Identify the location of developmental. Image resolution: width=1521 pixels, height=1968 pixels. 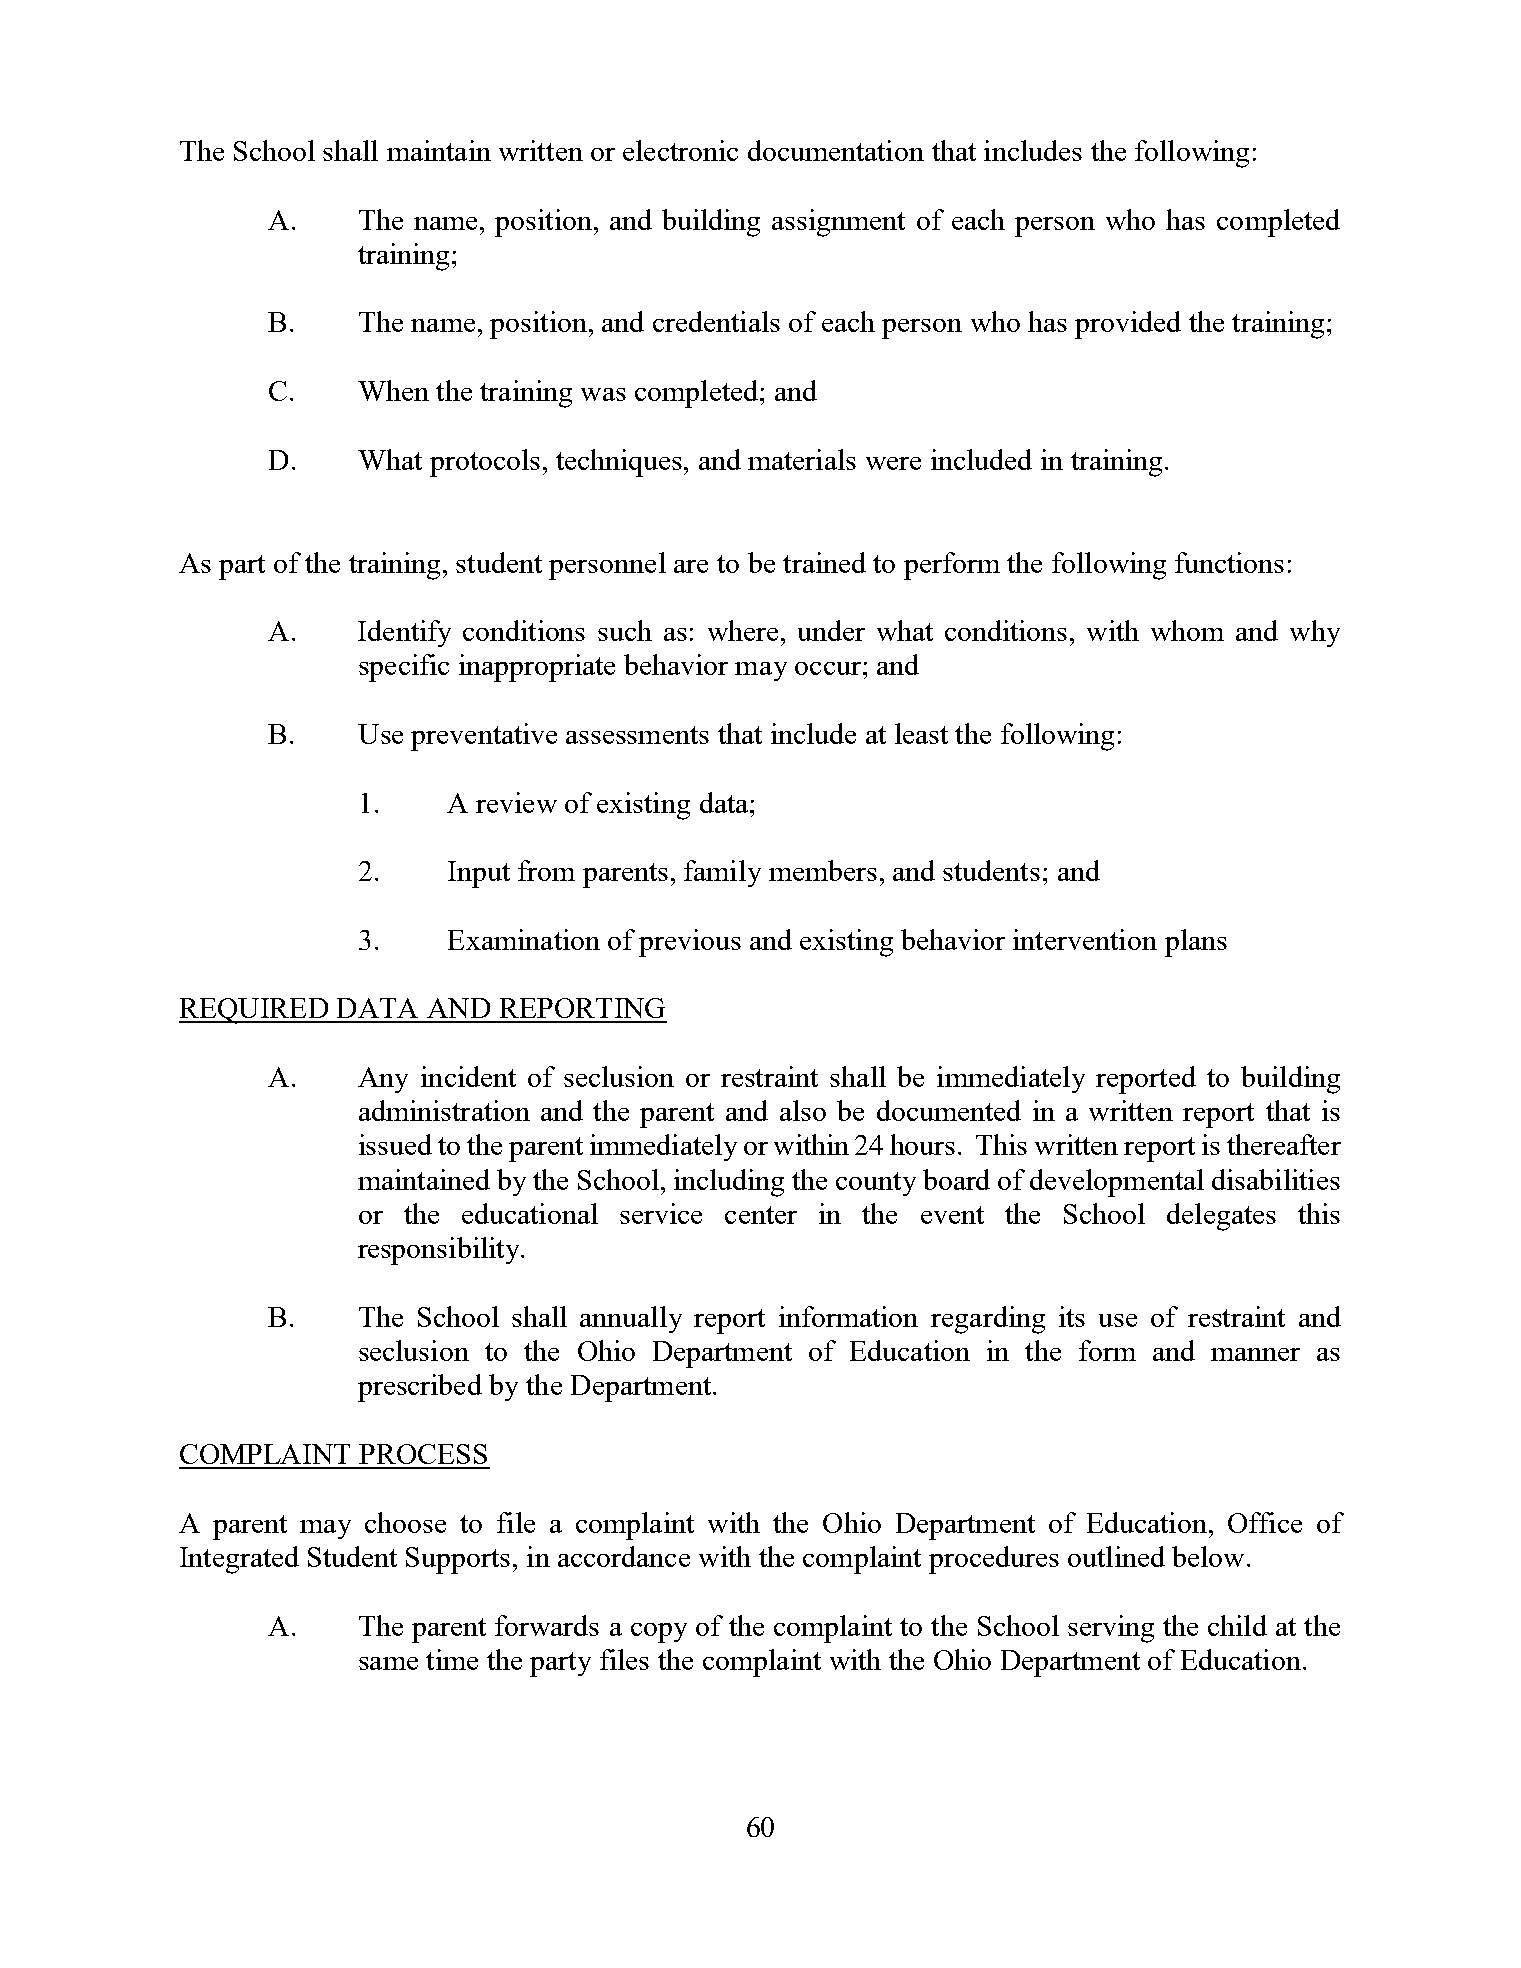
(1117, 1183).
